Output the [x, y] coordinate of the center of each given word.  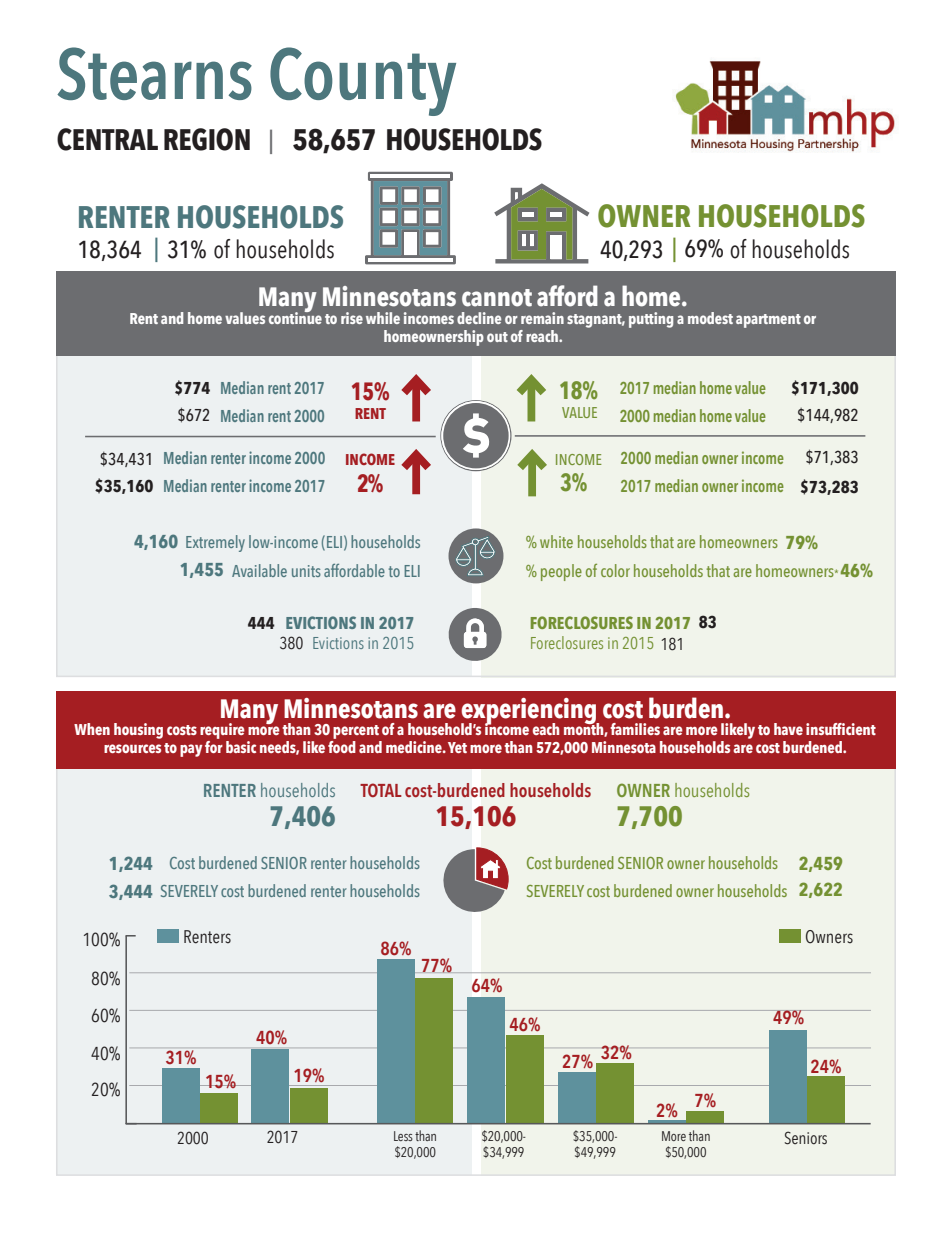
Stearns [154, 73]
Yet [457, 747]
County [363, 81]
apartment [768, 321]
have [788, 729]
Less [403, 1136]
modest [710, 318]
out [497, 337]
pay [191, 750]
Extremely [215, 543]
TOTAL [381, 790]
